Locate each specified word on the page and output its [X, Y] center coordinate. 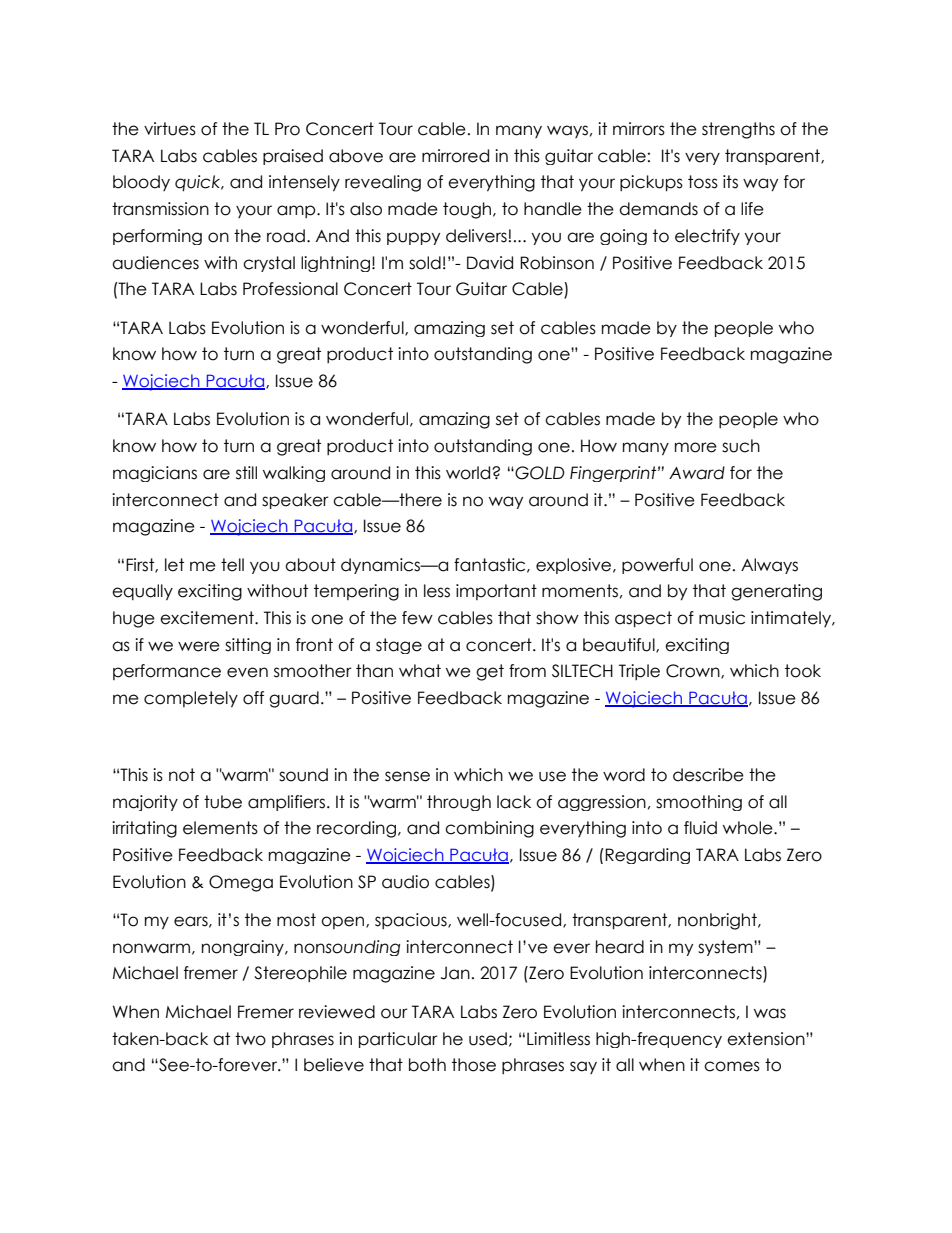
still [246, 473]
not [182, 775]
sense [407, 776]
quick [199, 183]
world [469, 473]
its [730, 182]
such [741, 446]
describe [708, 775]
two [250, 1039]
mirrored [455, 156]
